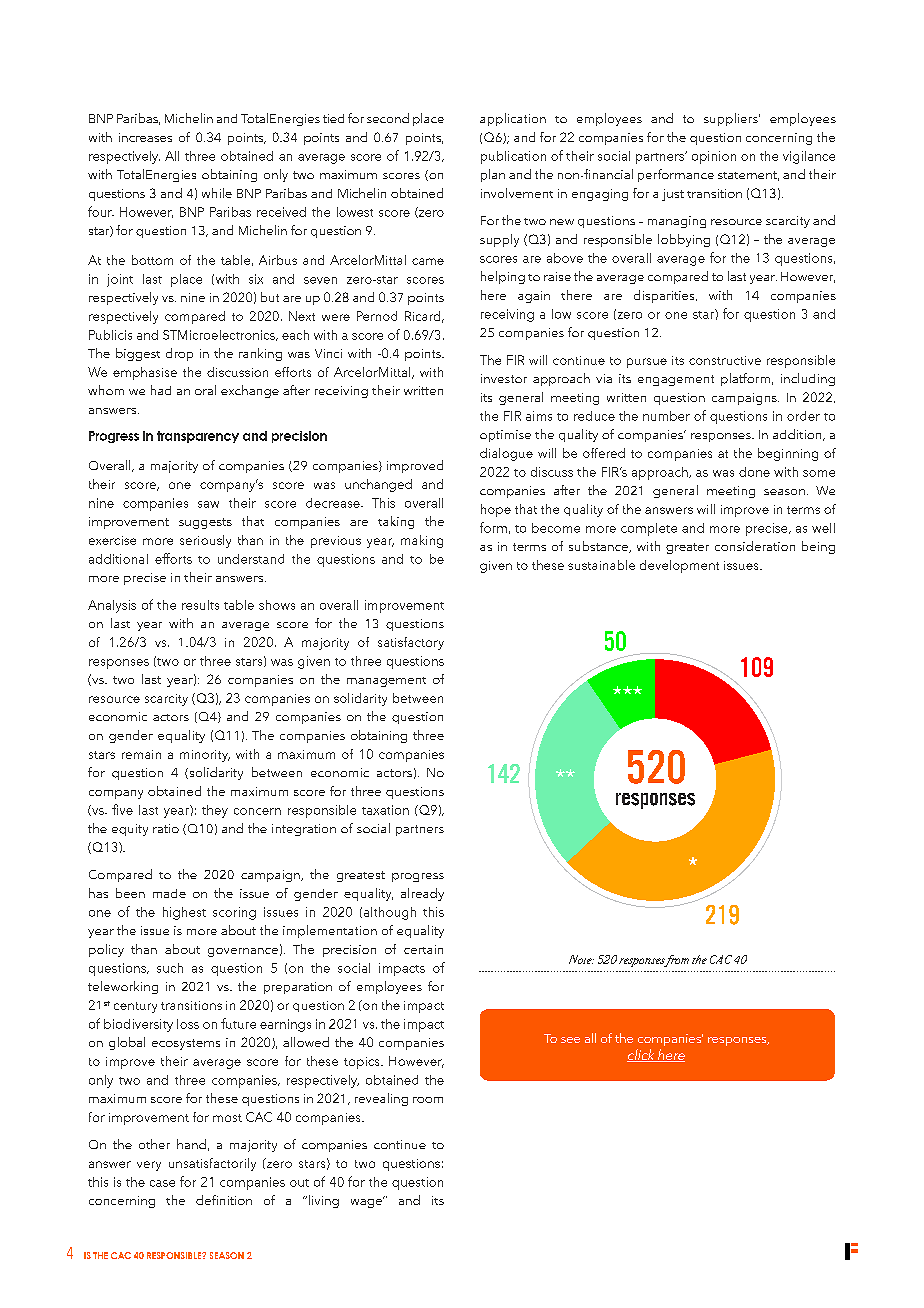  Describe the element at coordinates (679, 566) in the screenshot. I see `development` at that location.
